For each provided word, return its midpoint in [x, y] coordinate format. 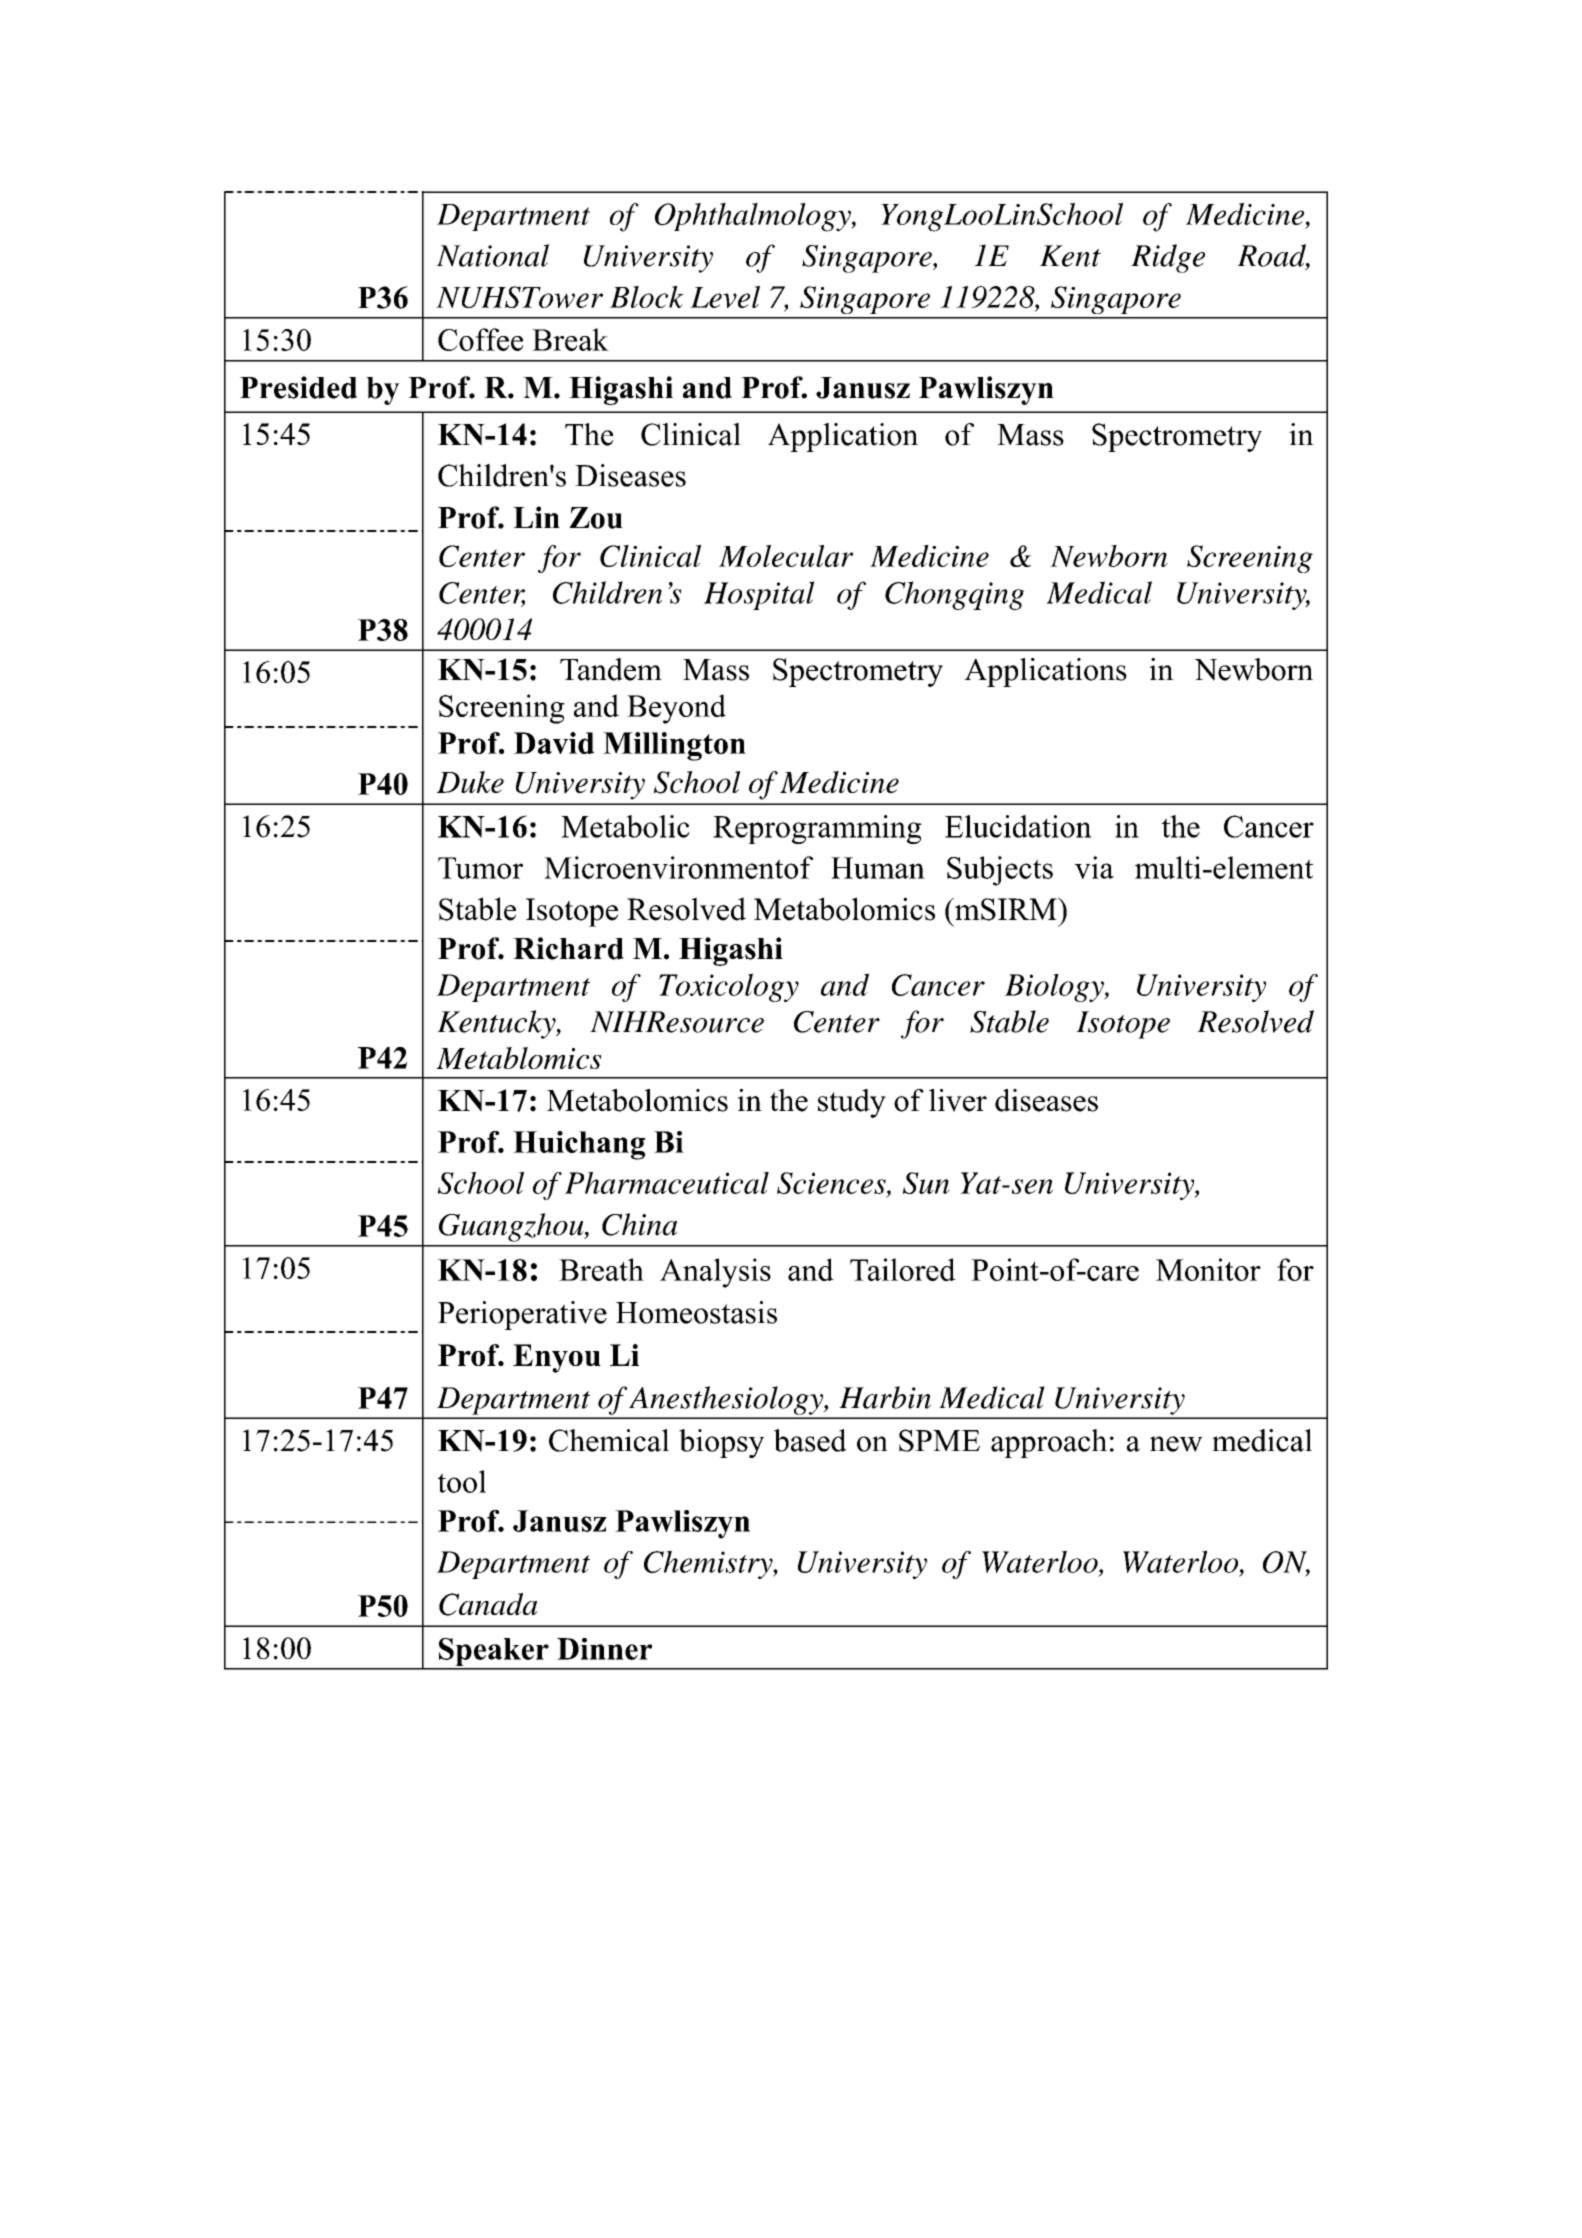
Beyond [676, 709]
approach [1049, 1443]
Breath [601, 1269]
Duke [470, 782]
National [492, 255]
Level [725, 297]
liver [958, 1100]
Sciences [832, 1184]
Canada [488, 1604]
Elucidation [1018, 826]
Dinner [604, 1649]
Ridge [1168, 258]
